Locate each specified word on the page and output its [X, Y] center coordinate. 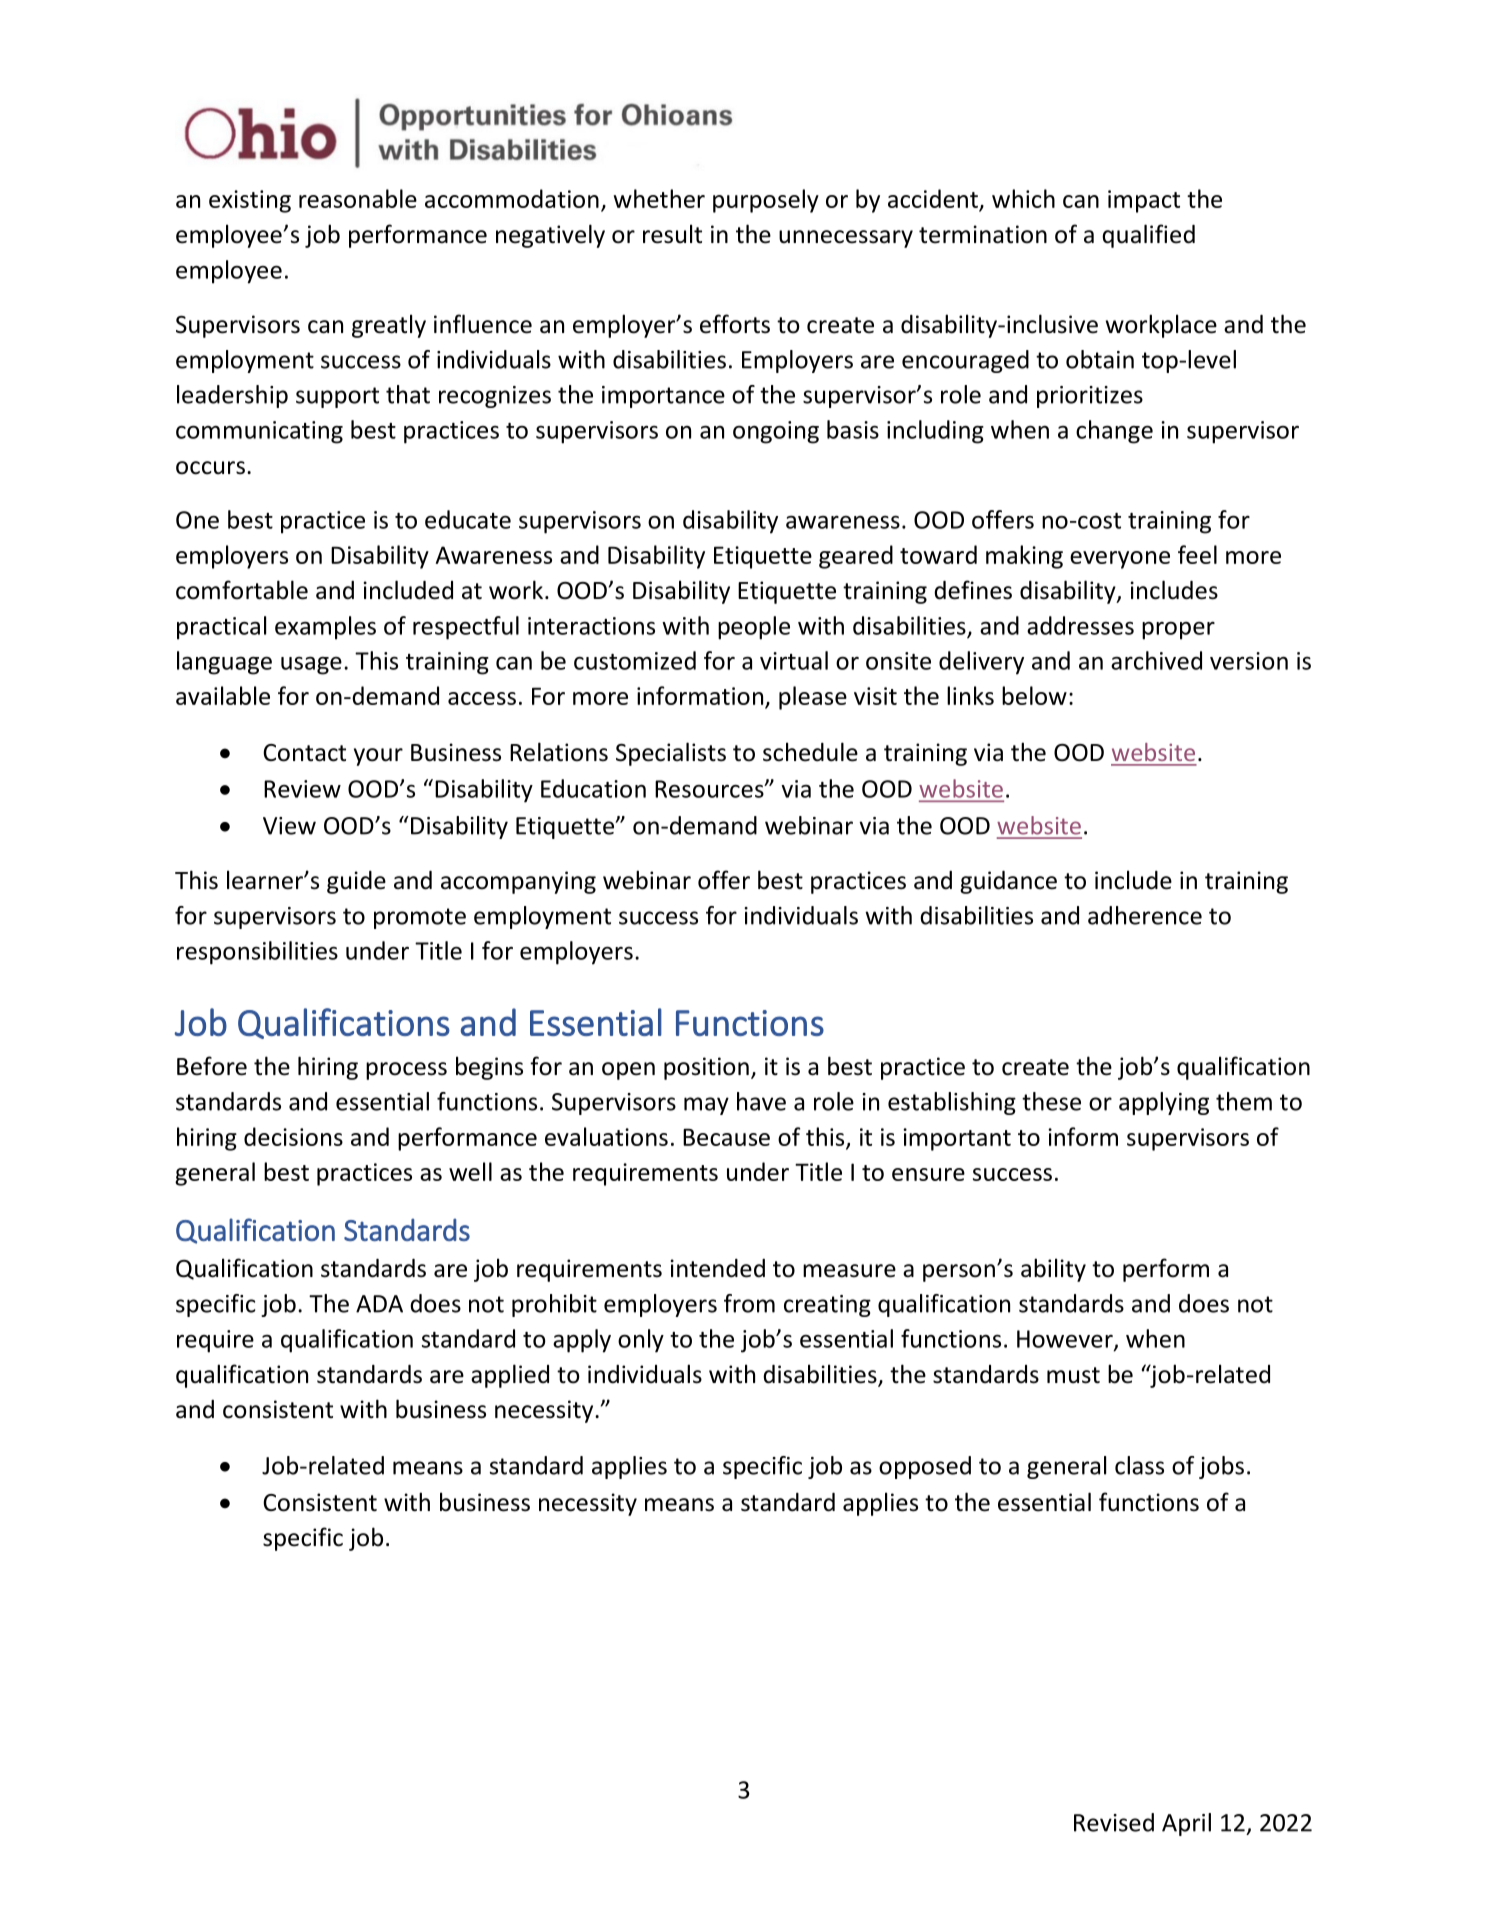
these [1051, 1101]
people [754, 628]
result [672, 234]
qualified [1148, 236]
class [1139, 1465]
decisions [293, 1136]
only [641, 1341]
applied [510, 1376]
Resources [710, 789]
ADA [379, 1304]
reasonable [358, 198]
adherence [1145, 915]
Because [726, 1137]
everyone [1120, 560]
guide [356, 882]
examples [325, 628]
